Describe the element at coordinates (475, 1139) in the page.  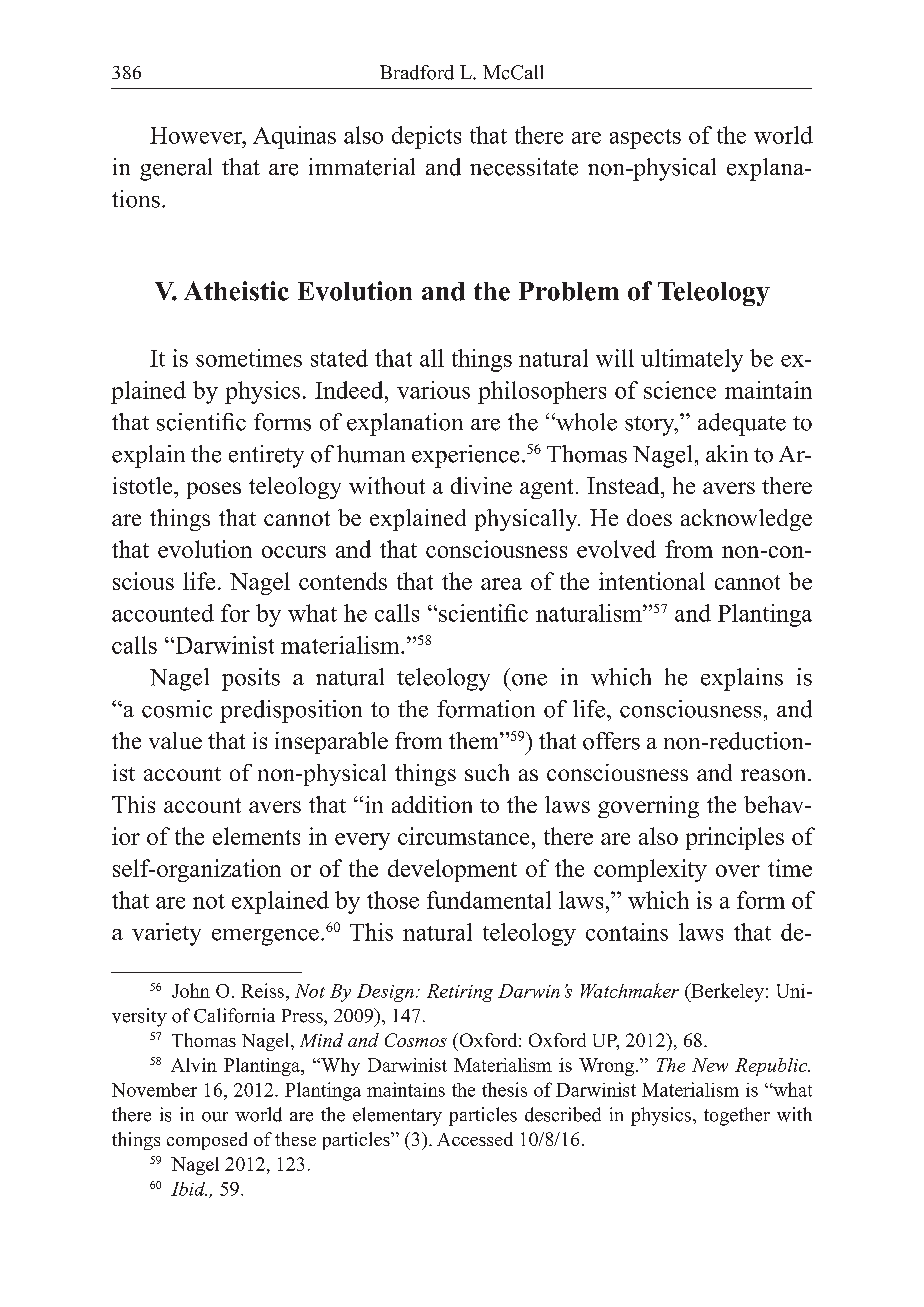
I see `Accessed` at that location.
